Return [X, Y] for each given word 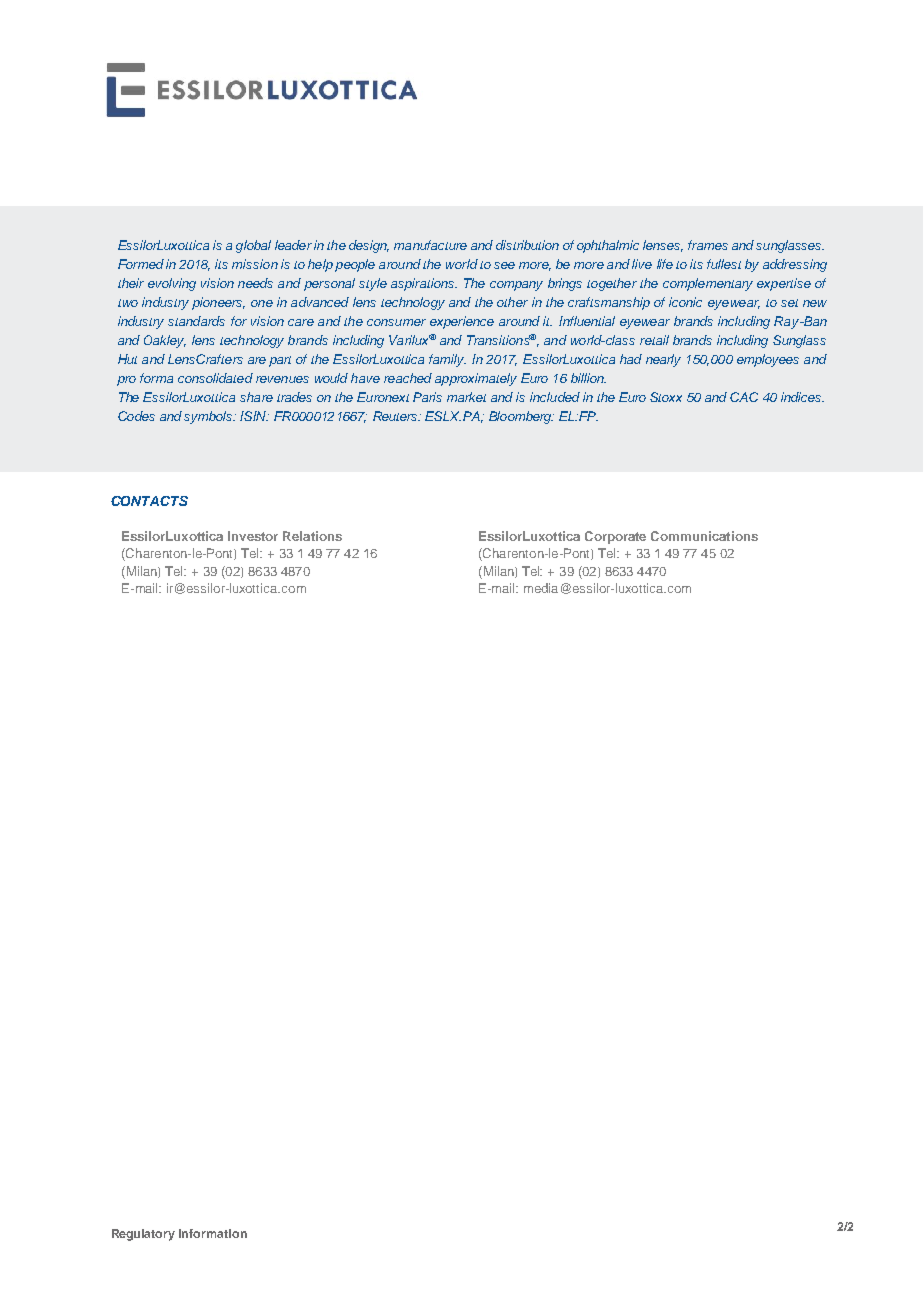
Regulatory [143, 1235]
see [504, 265]
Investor [253, 536]
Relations [312, 536]
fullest [724, 264]
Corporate [615, 537]
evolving [172, 284]
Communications [704, 536]
